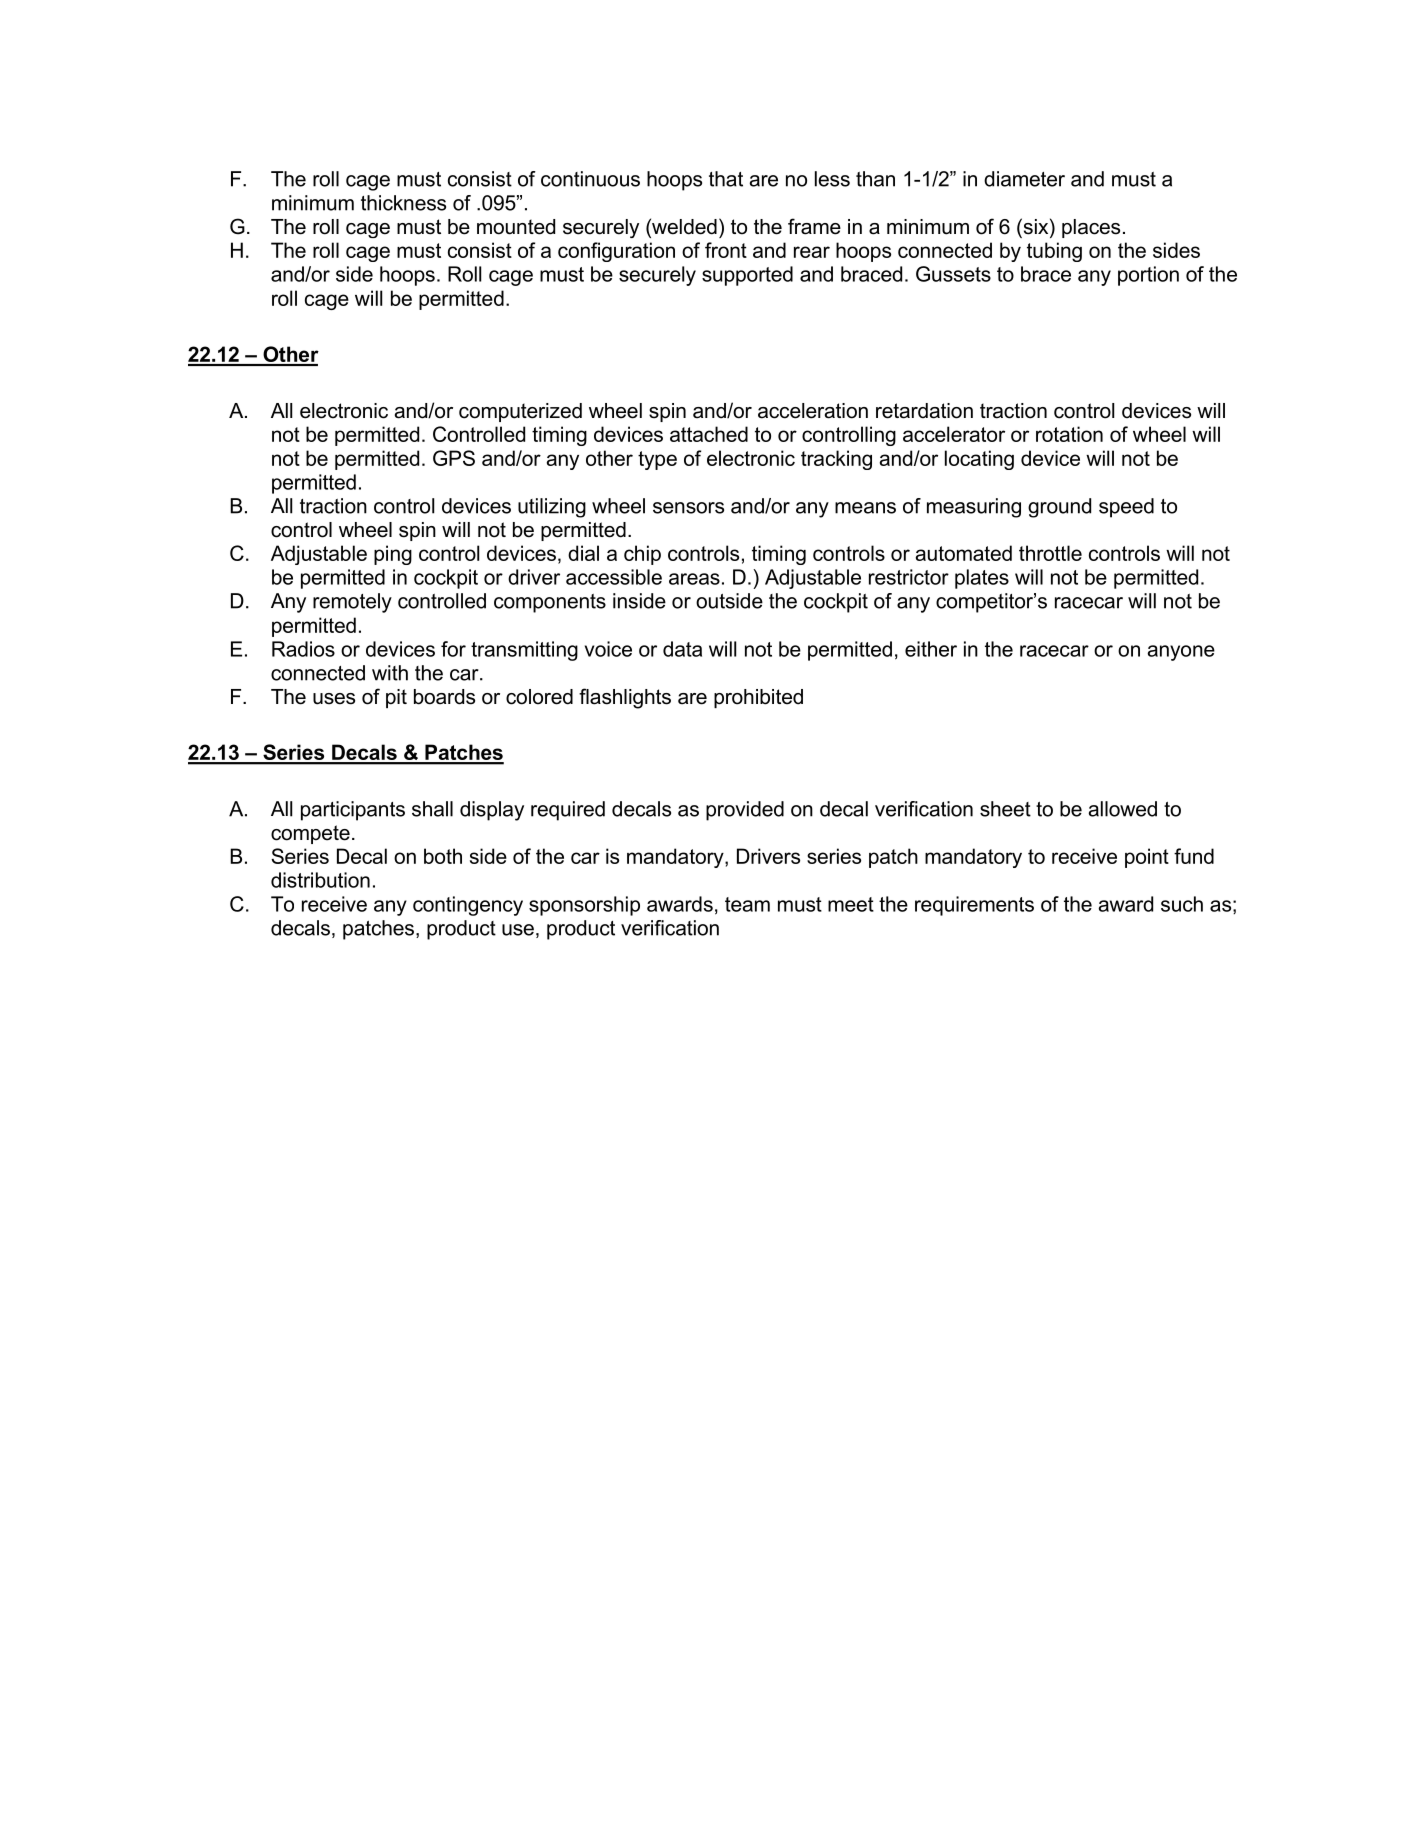 The image size is (1410, 1825). I want to click on that, so click(726, 179).
